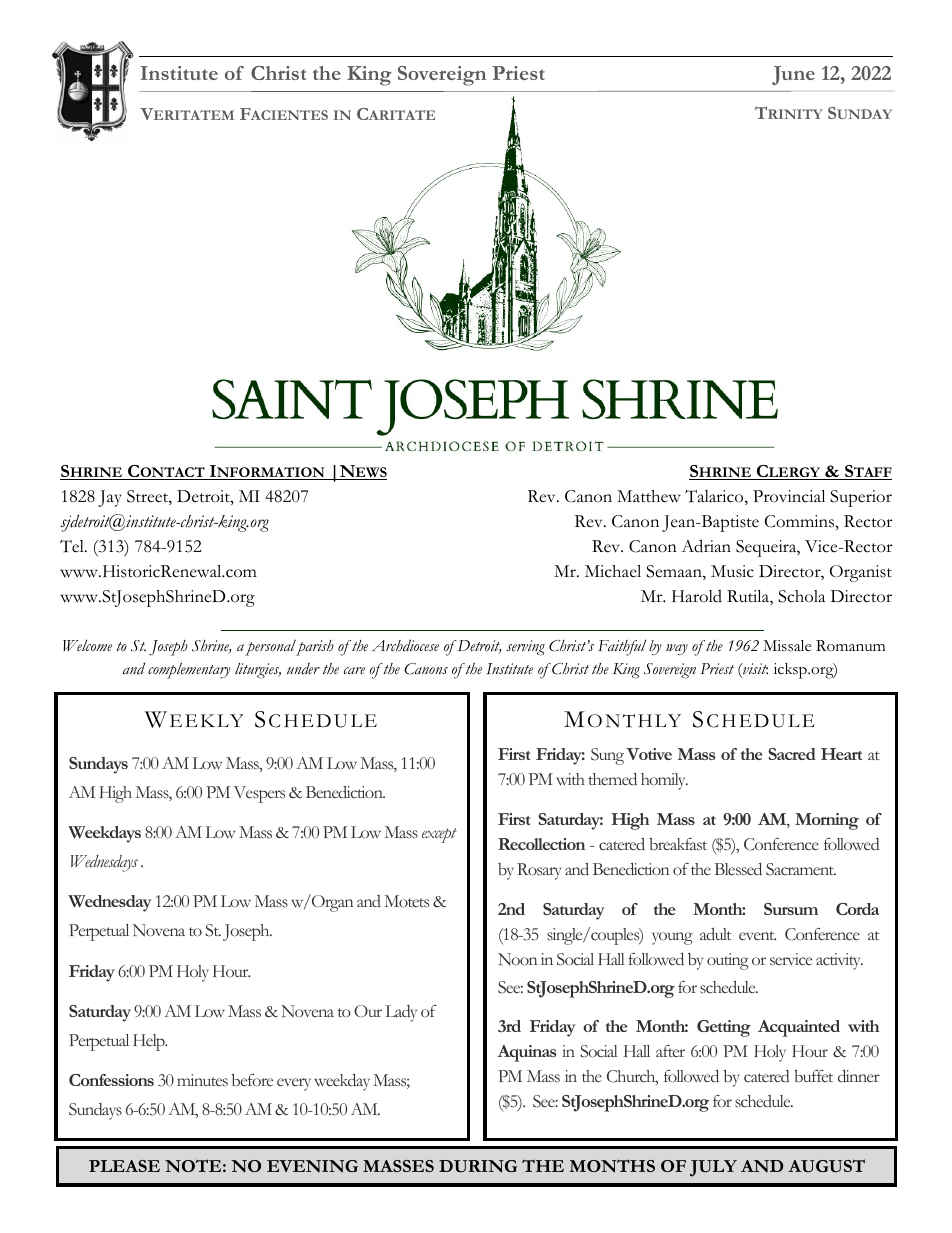 The width and height of the screenshot is (952, 1233). Describe the element at coordinates (73, 546) in the screenshot. I see `Tel` at that location.
